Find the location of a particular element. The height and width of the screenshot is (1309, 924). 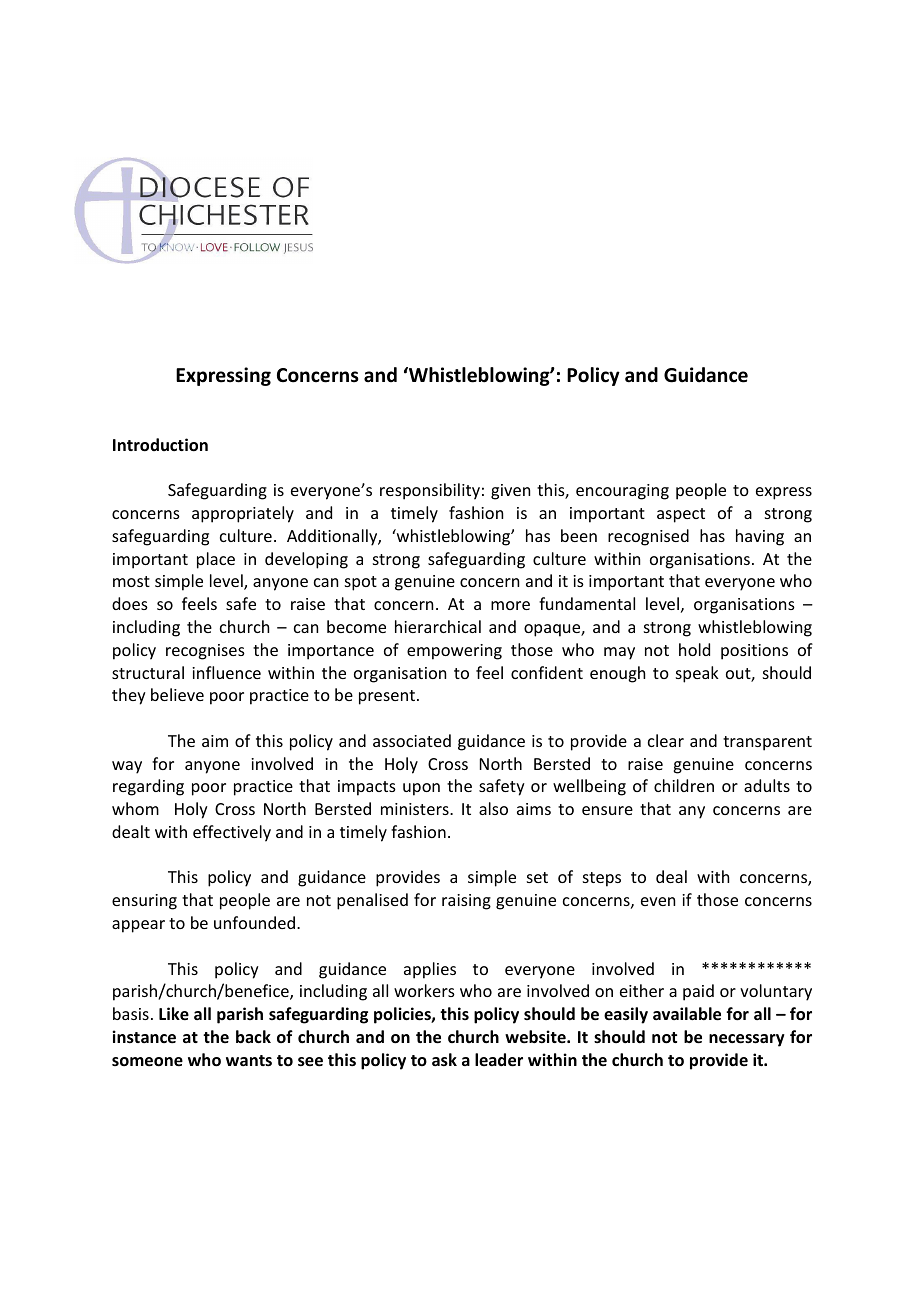

children is located at coordinates (684, 785).
